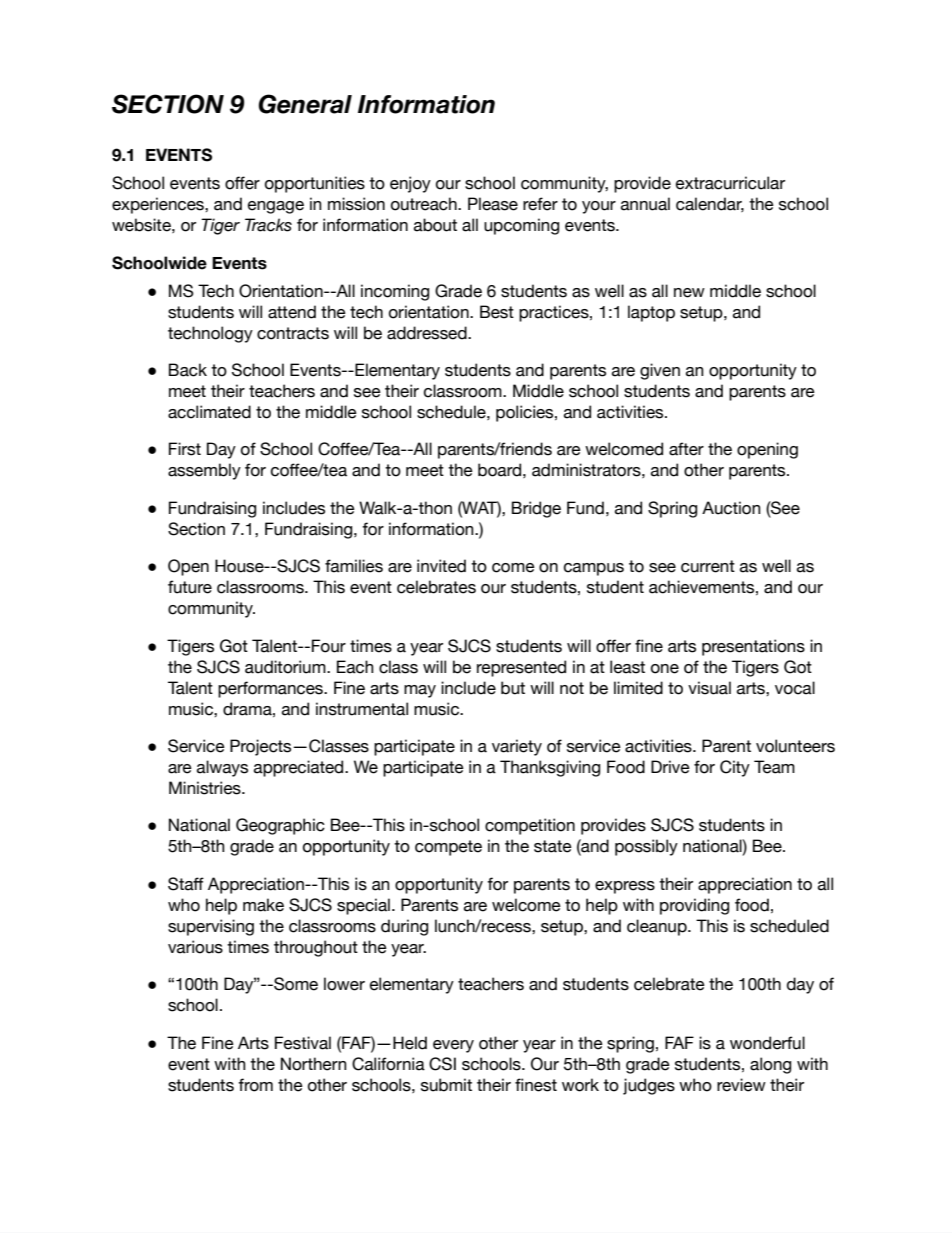  I want to click on future, so click(190, 587).
